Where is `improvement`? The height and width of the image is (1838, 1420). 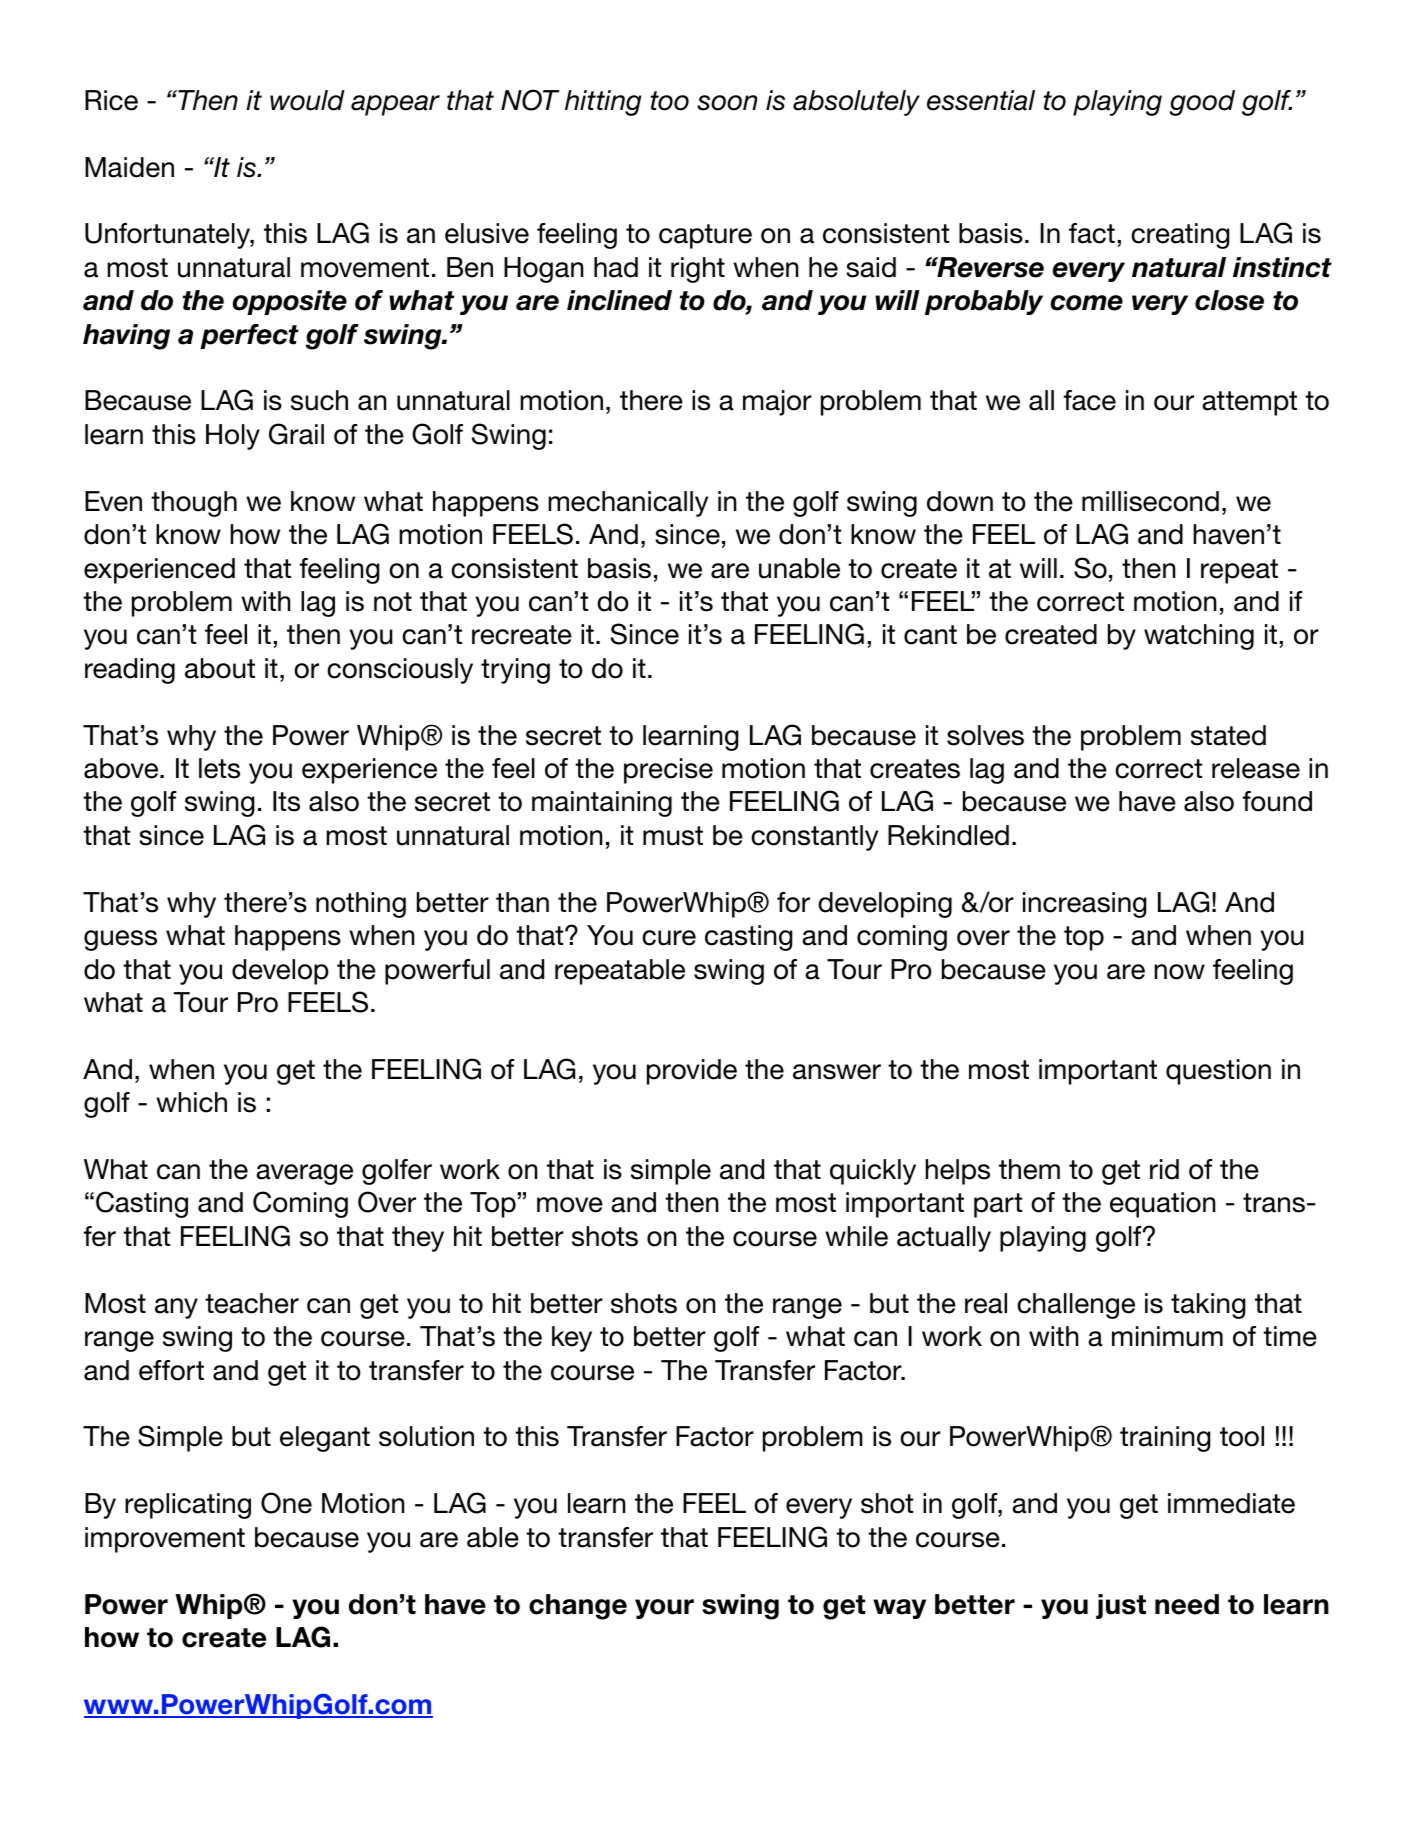
improvement is located at coordinates (165, 1540).
